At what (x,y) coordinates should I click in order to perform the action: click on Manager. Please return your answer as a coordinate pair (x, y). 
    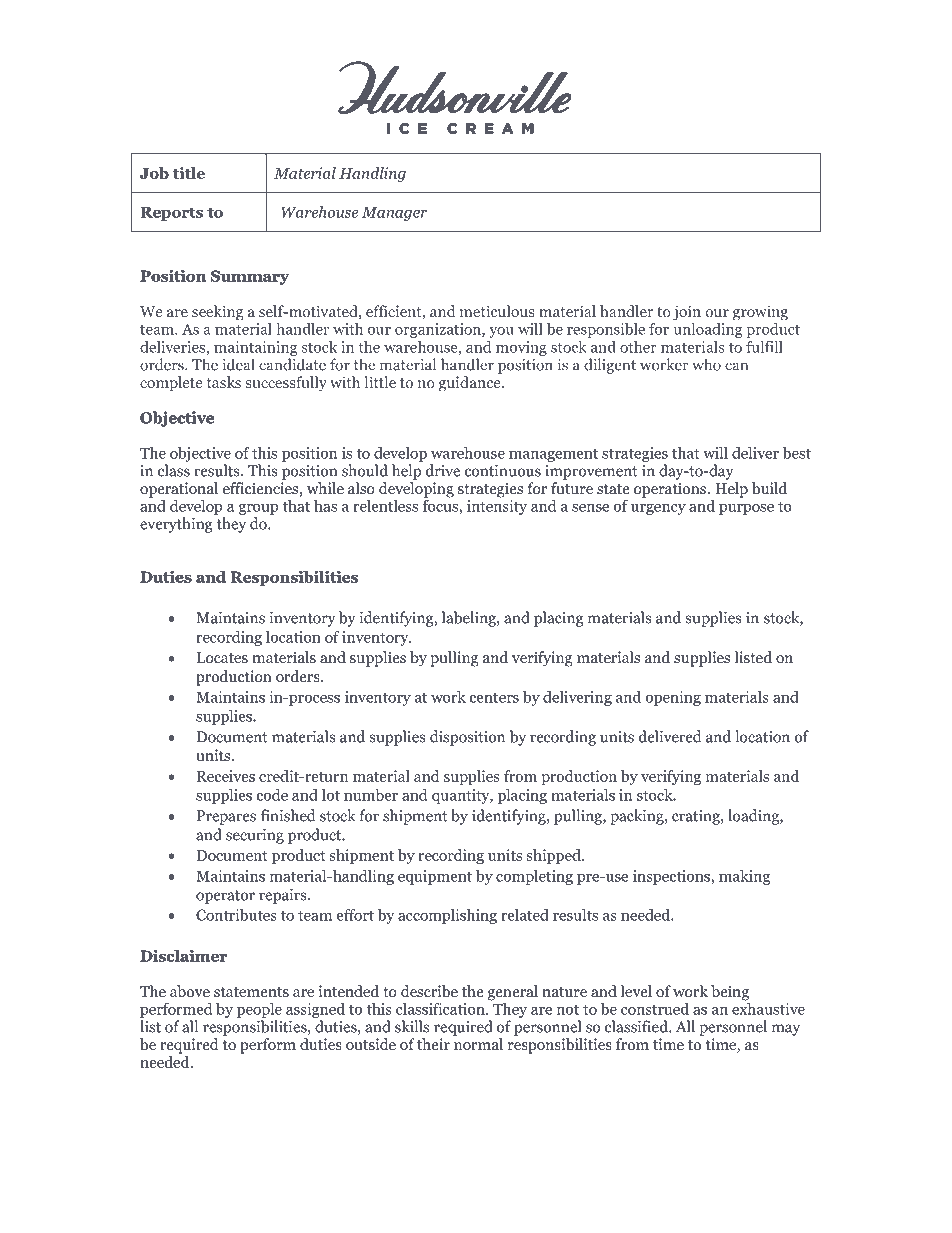
    Looking at the image, I should click on (394, 213).
